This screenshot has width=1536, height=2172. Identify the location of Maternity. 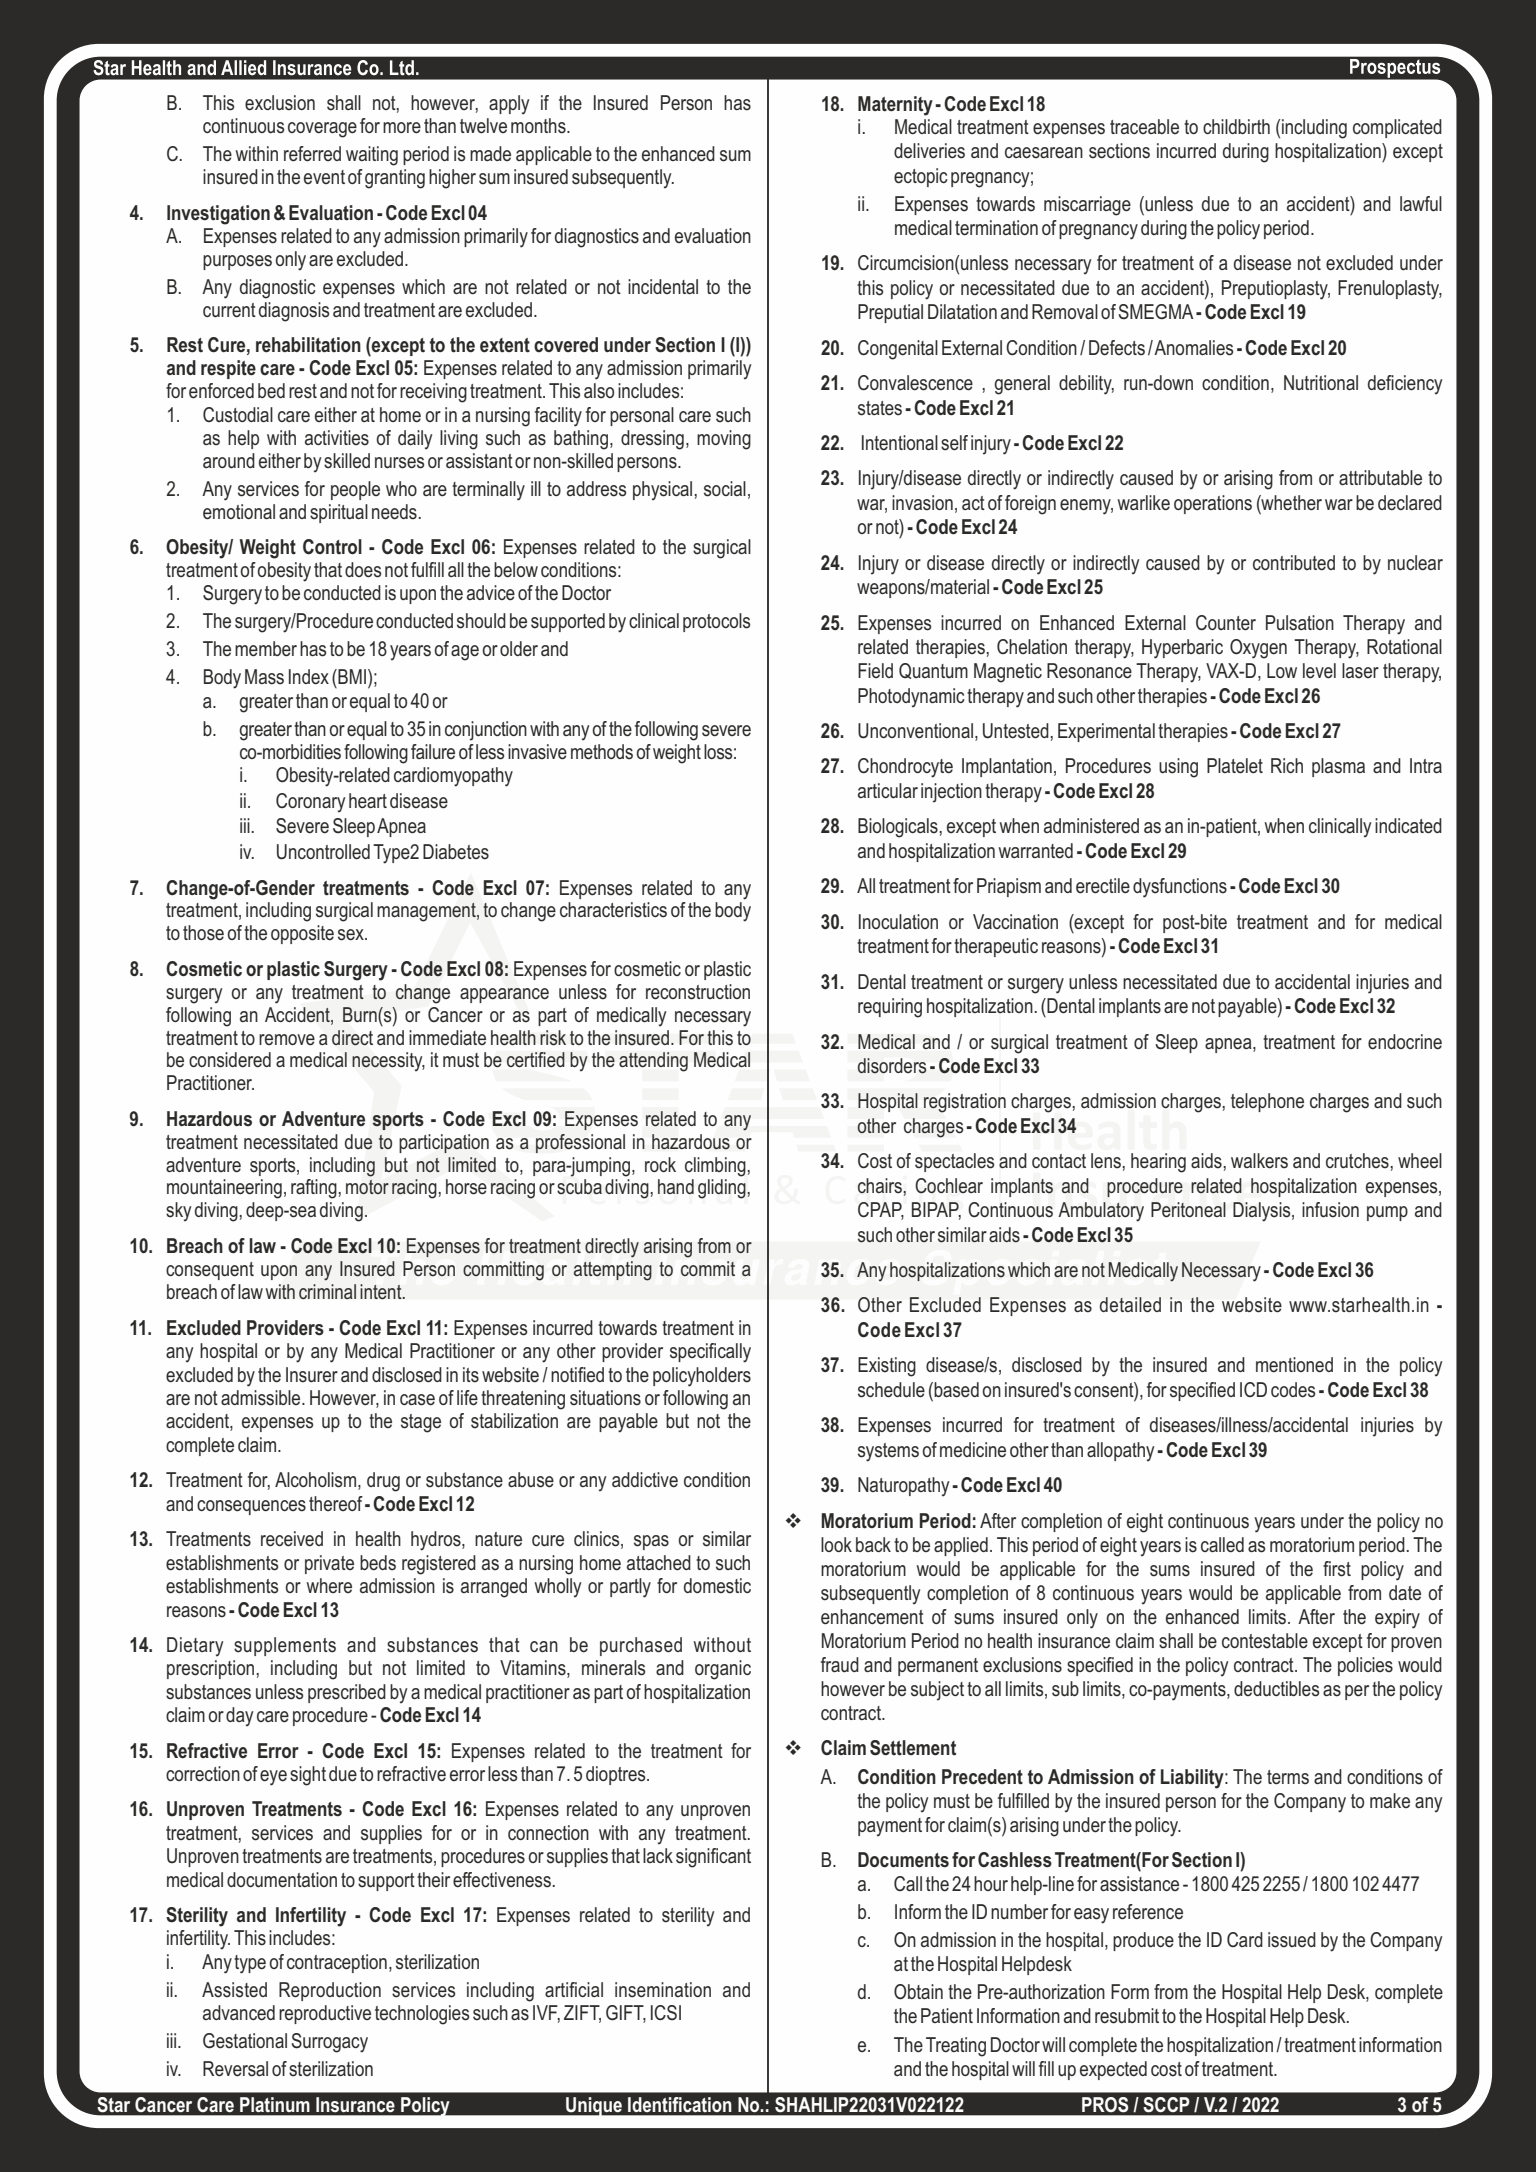
(895, 106).
